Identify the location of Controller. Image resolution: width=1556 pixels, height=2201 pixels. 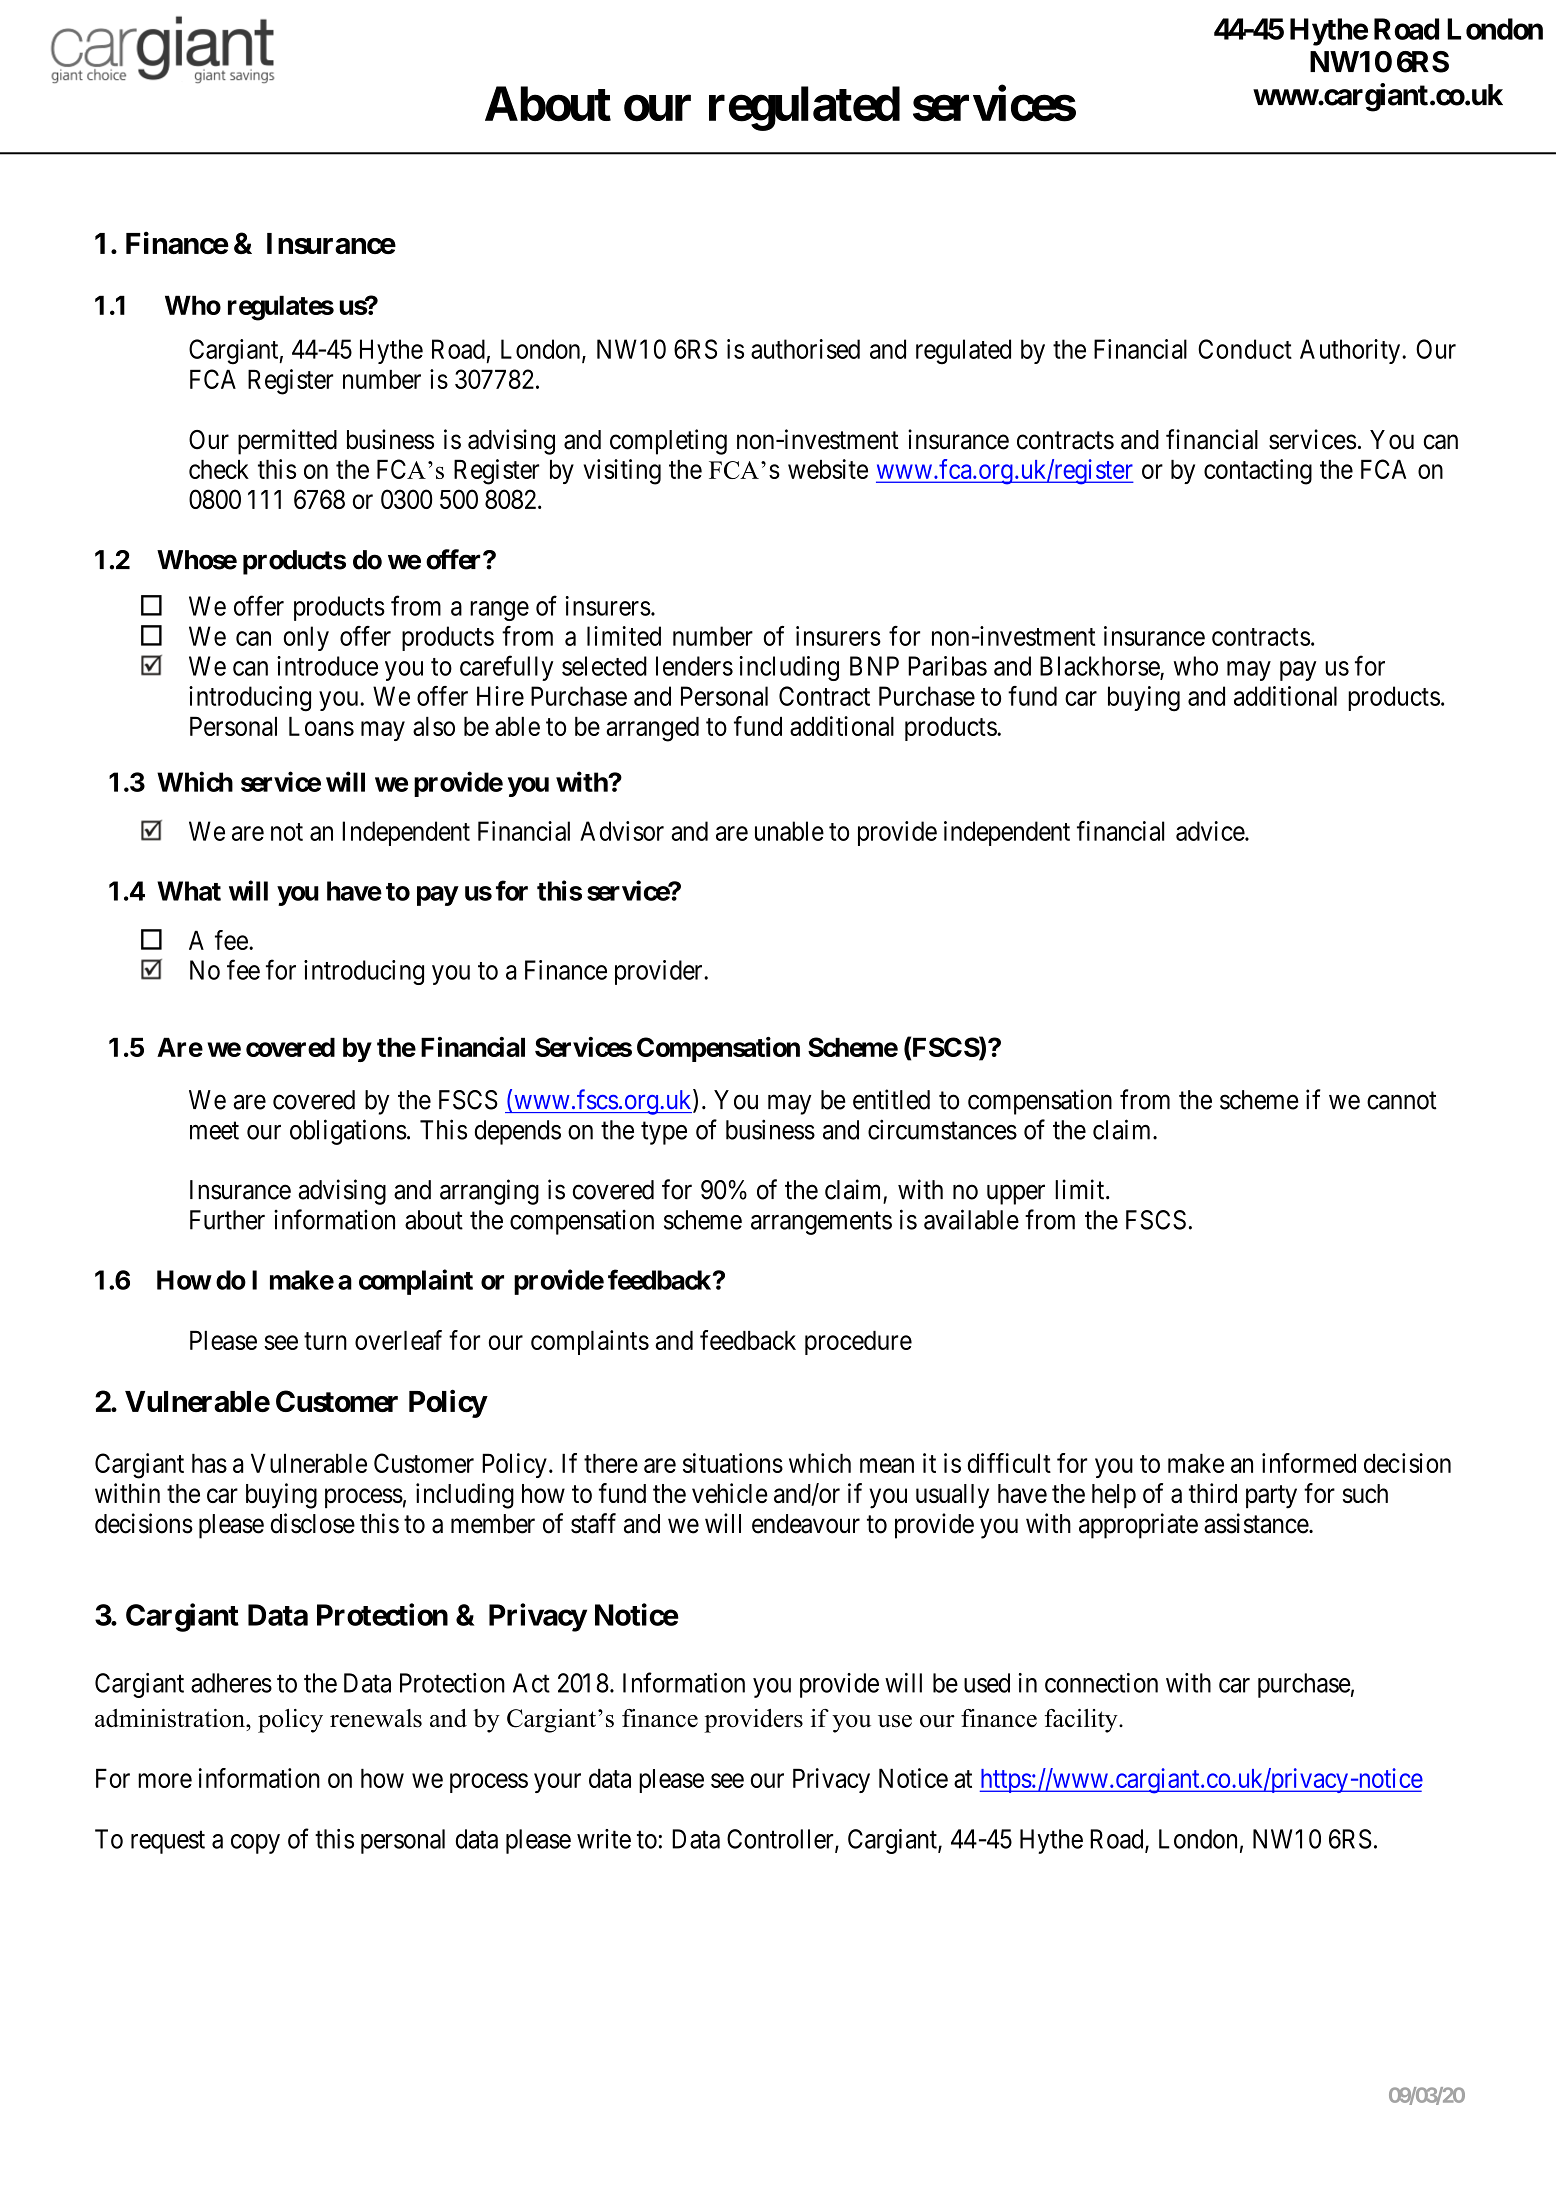
(781, 1840).
